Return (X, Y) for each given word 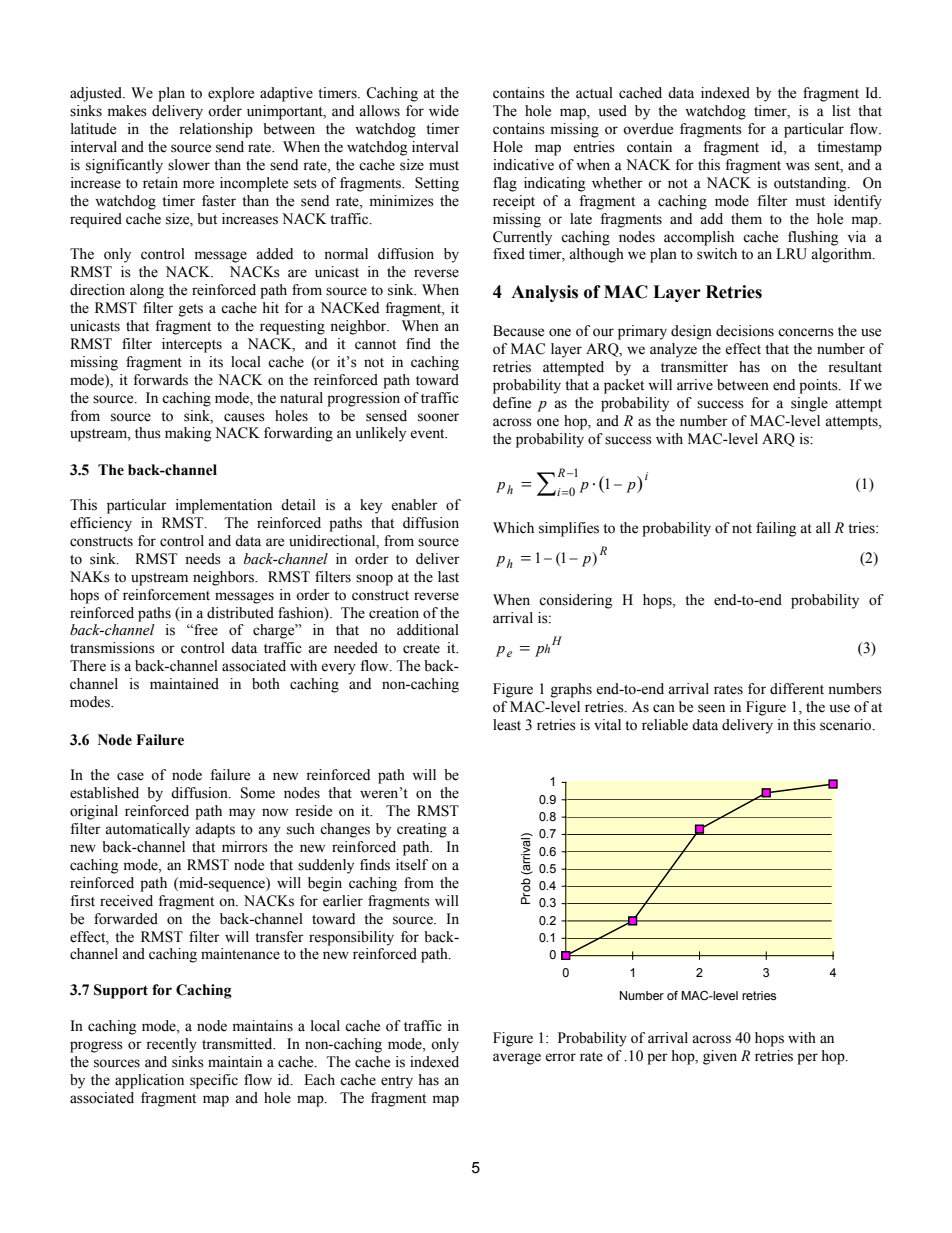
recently (171, 1045)
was (798, 166)
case (130, 776)
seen (711, 708)
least (507, 725)
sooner (438, 417)
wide (444, 111)
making (188, 434)
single (809, 404)
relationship (216, 130)
